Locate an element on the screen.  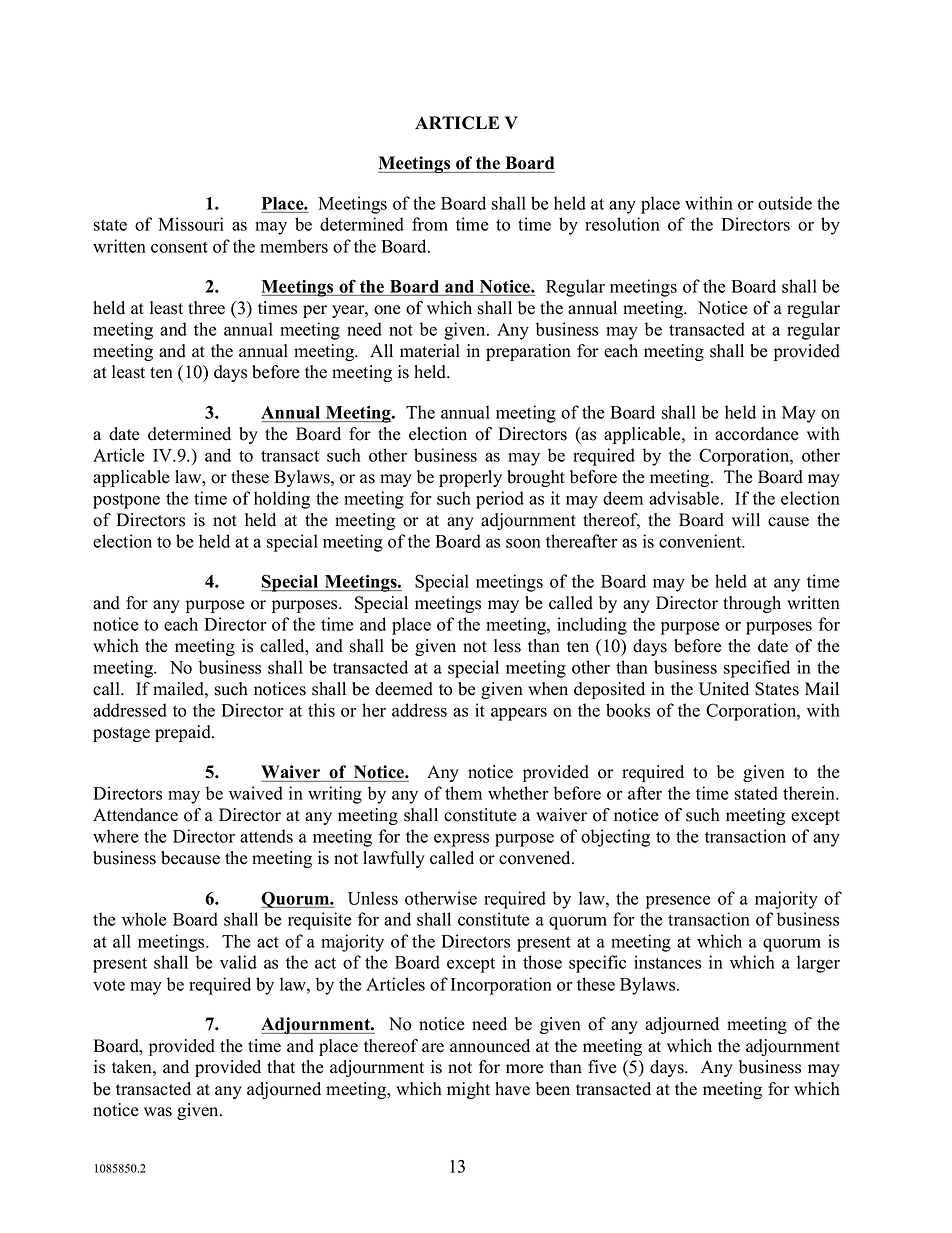
whole is located at coordinates (144, 919).
